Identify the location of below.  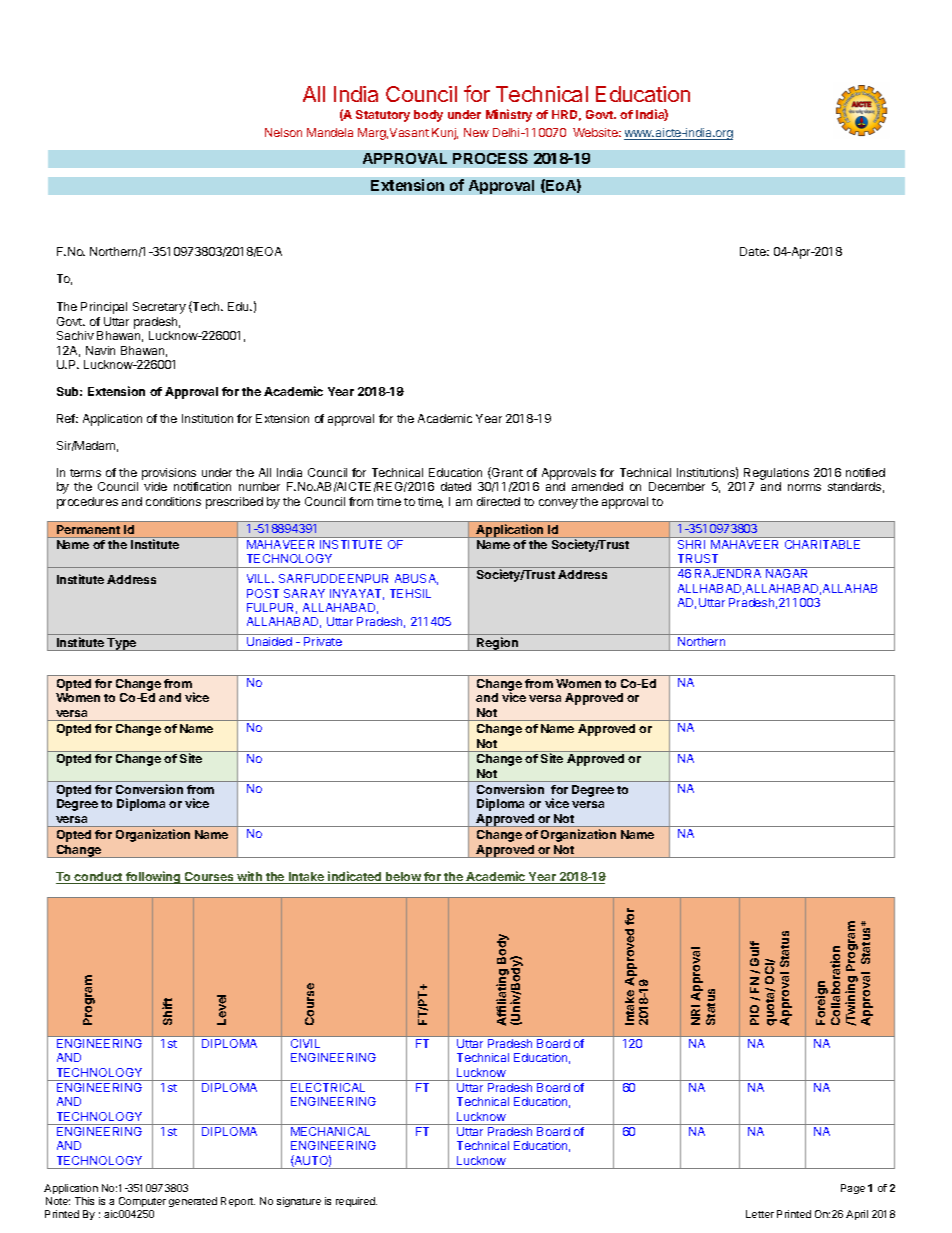
(403, 878).
